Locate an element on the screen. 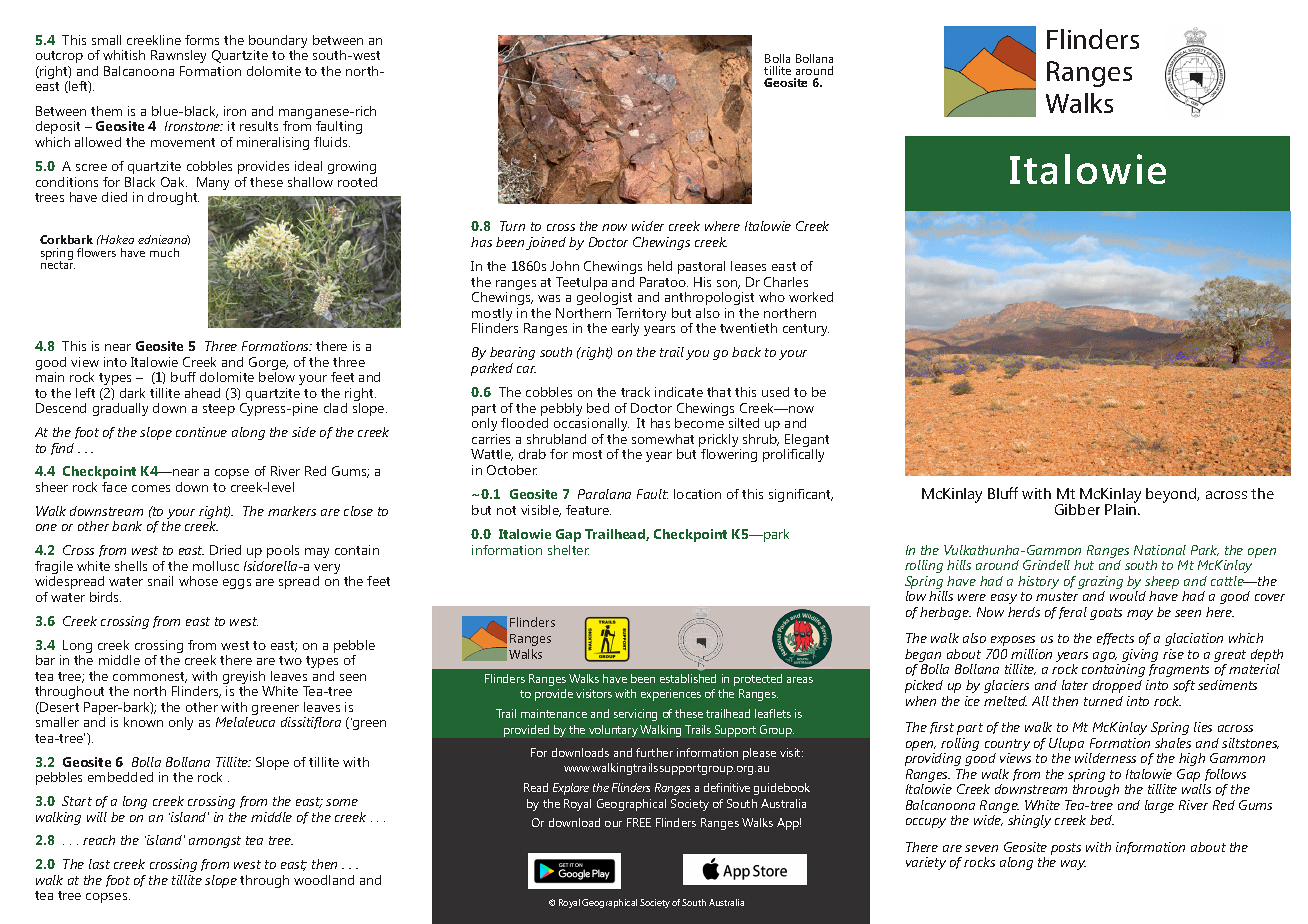 The width and height of the screenshot is (1308, 924). worked is located at coordinates (811, 297).
